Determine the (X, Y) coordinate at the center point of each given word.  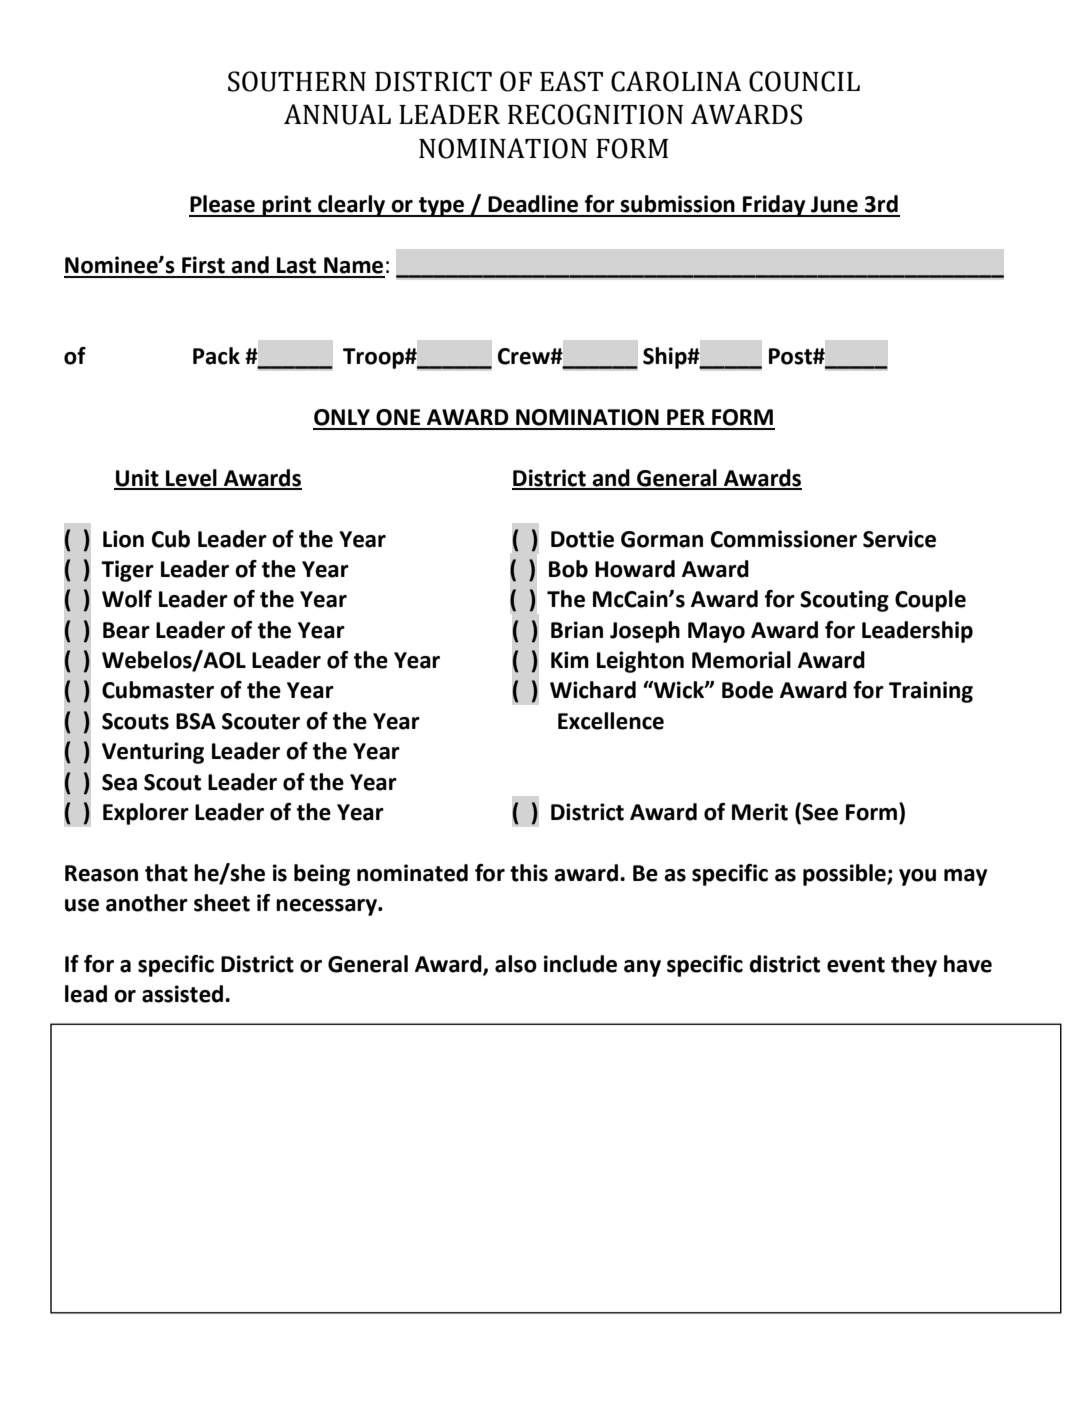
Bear (126, 630)
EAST (571, 81)
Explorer (146, 814)
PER (686, 417)
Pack (216, 356)
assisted (182, 994)
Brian (577, 630)
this (529, 873)
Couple (930, 601)
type (442, 207)
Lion (123, 539)
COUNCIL (804, 81)
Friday (774, 206)
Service (899, 539)
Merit (760, 812)
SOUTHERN (297, 81)
